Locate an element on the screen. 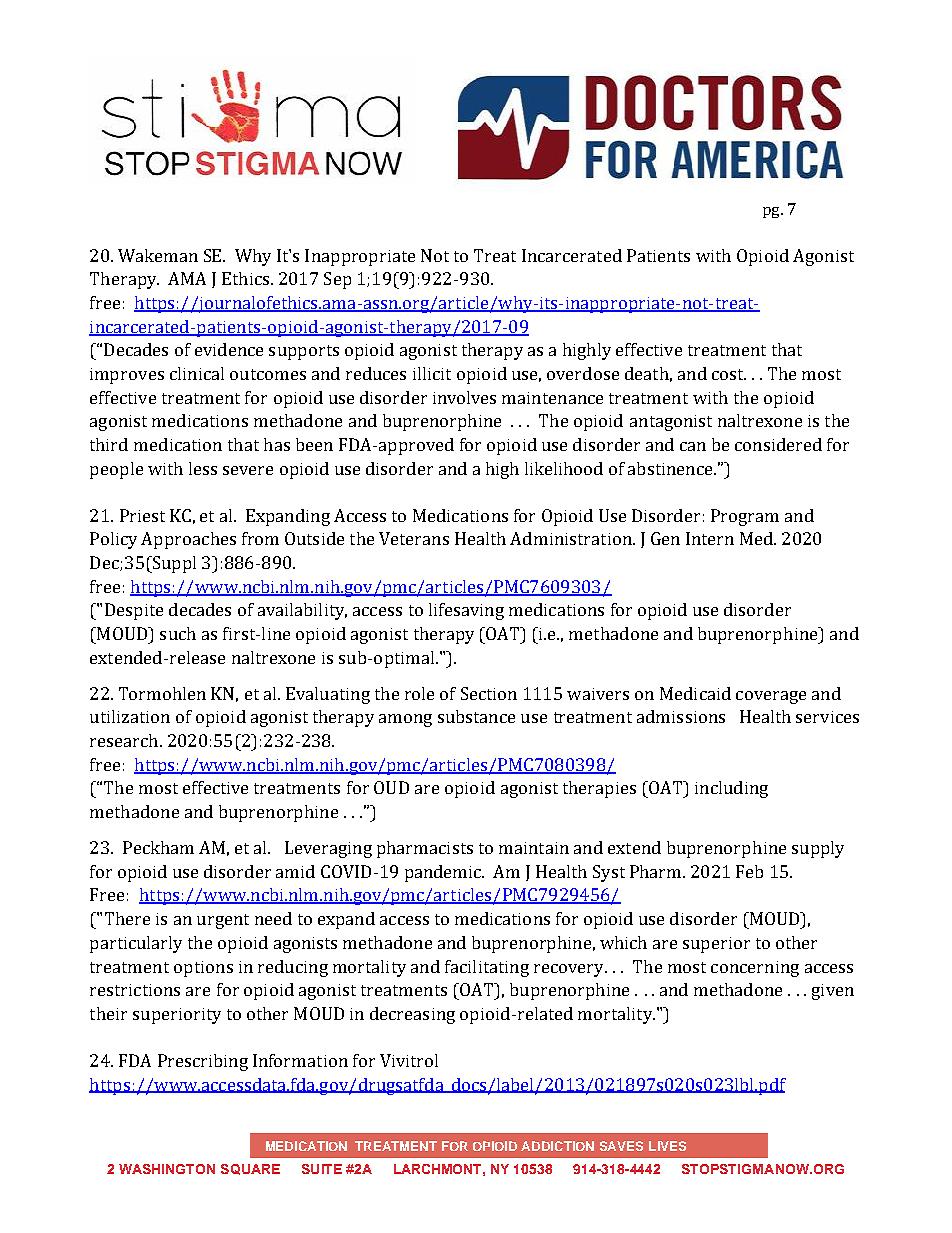  WASHINGTON is located at coordinates (167, 1169).
